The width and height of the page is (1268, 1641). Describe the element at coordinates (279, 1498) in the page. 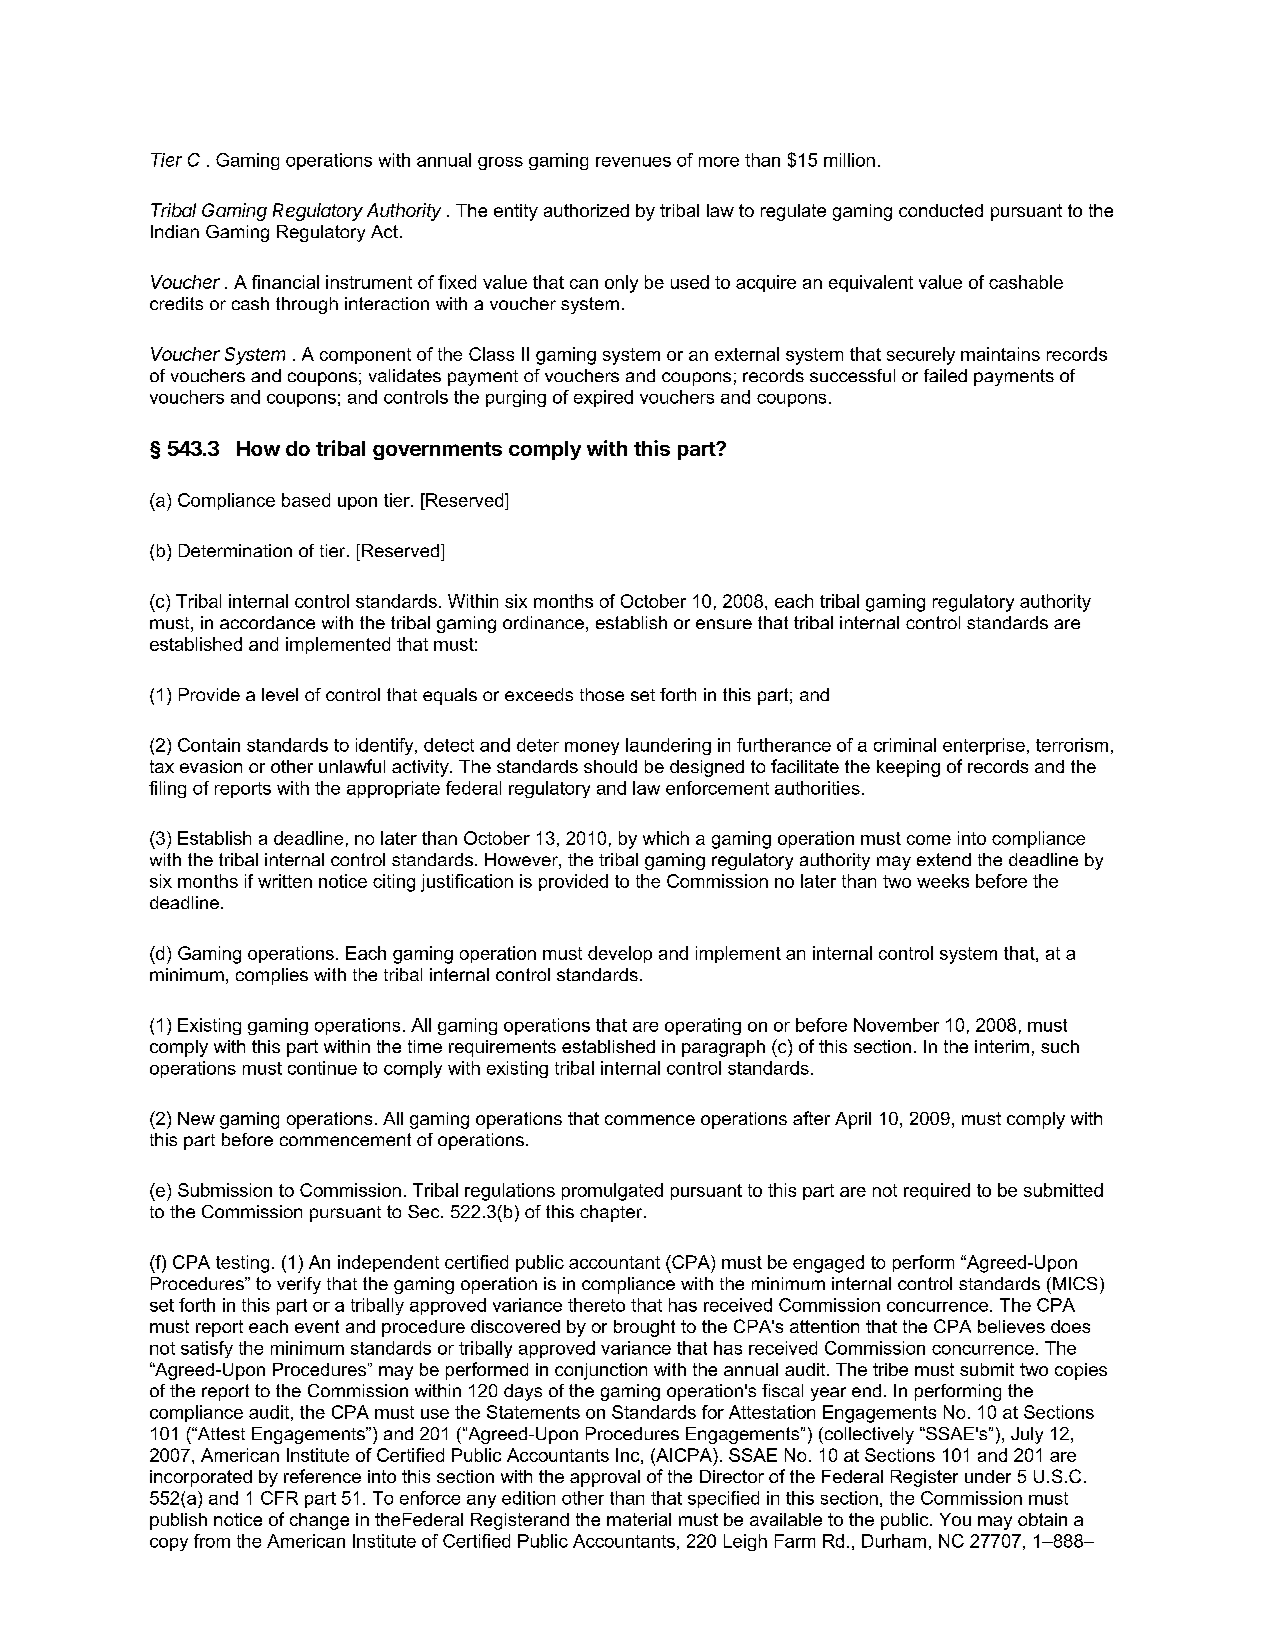

I see `CFR` at that location.
